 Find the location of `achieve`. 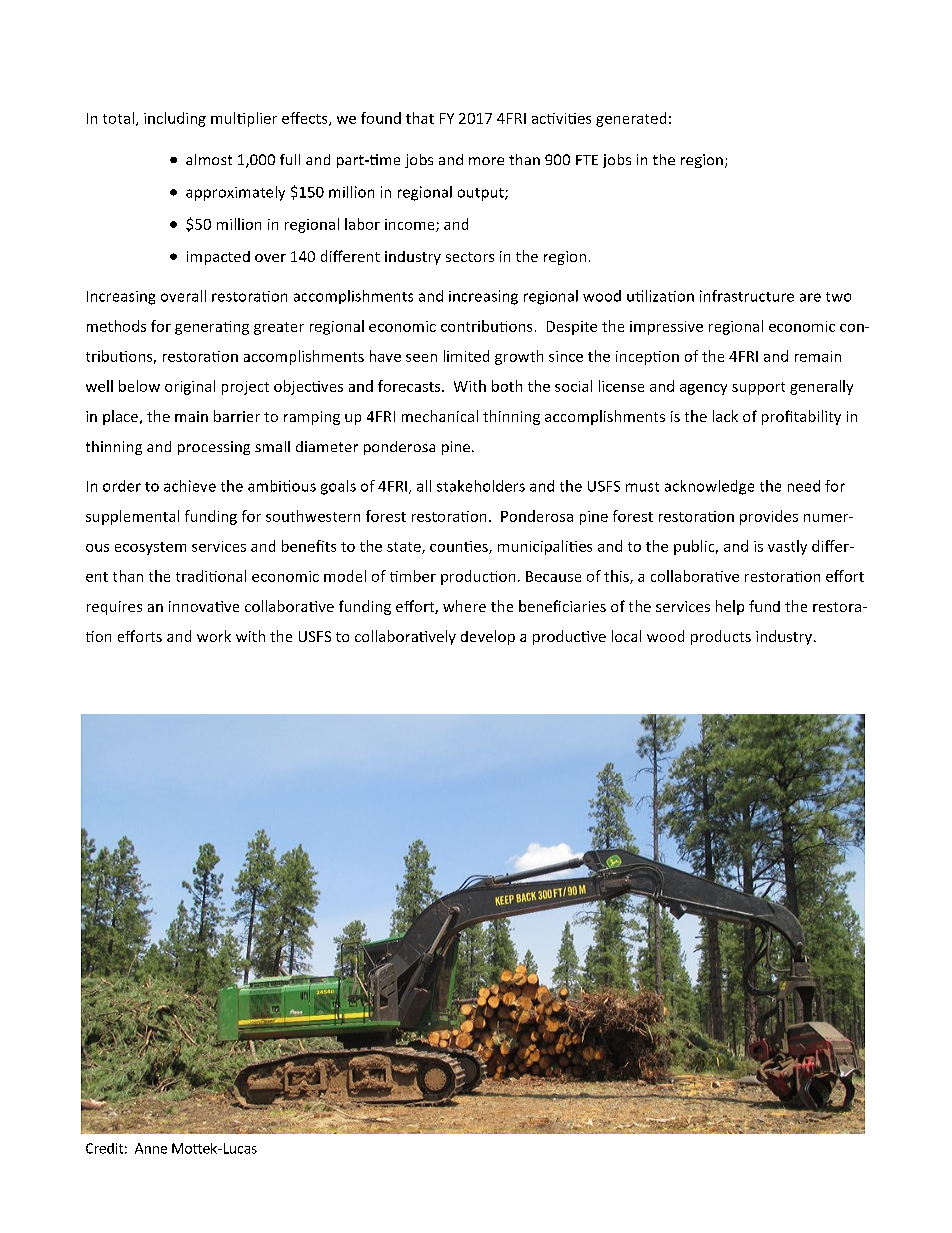

achieve is located at coordinates (190, 486).
